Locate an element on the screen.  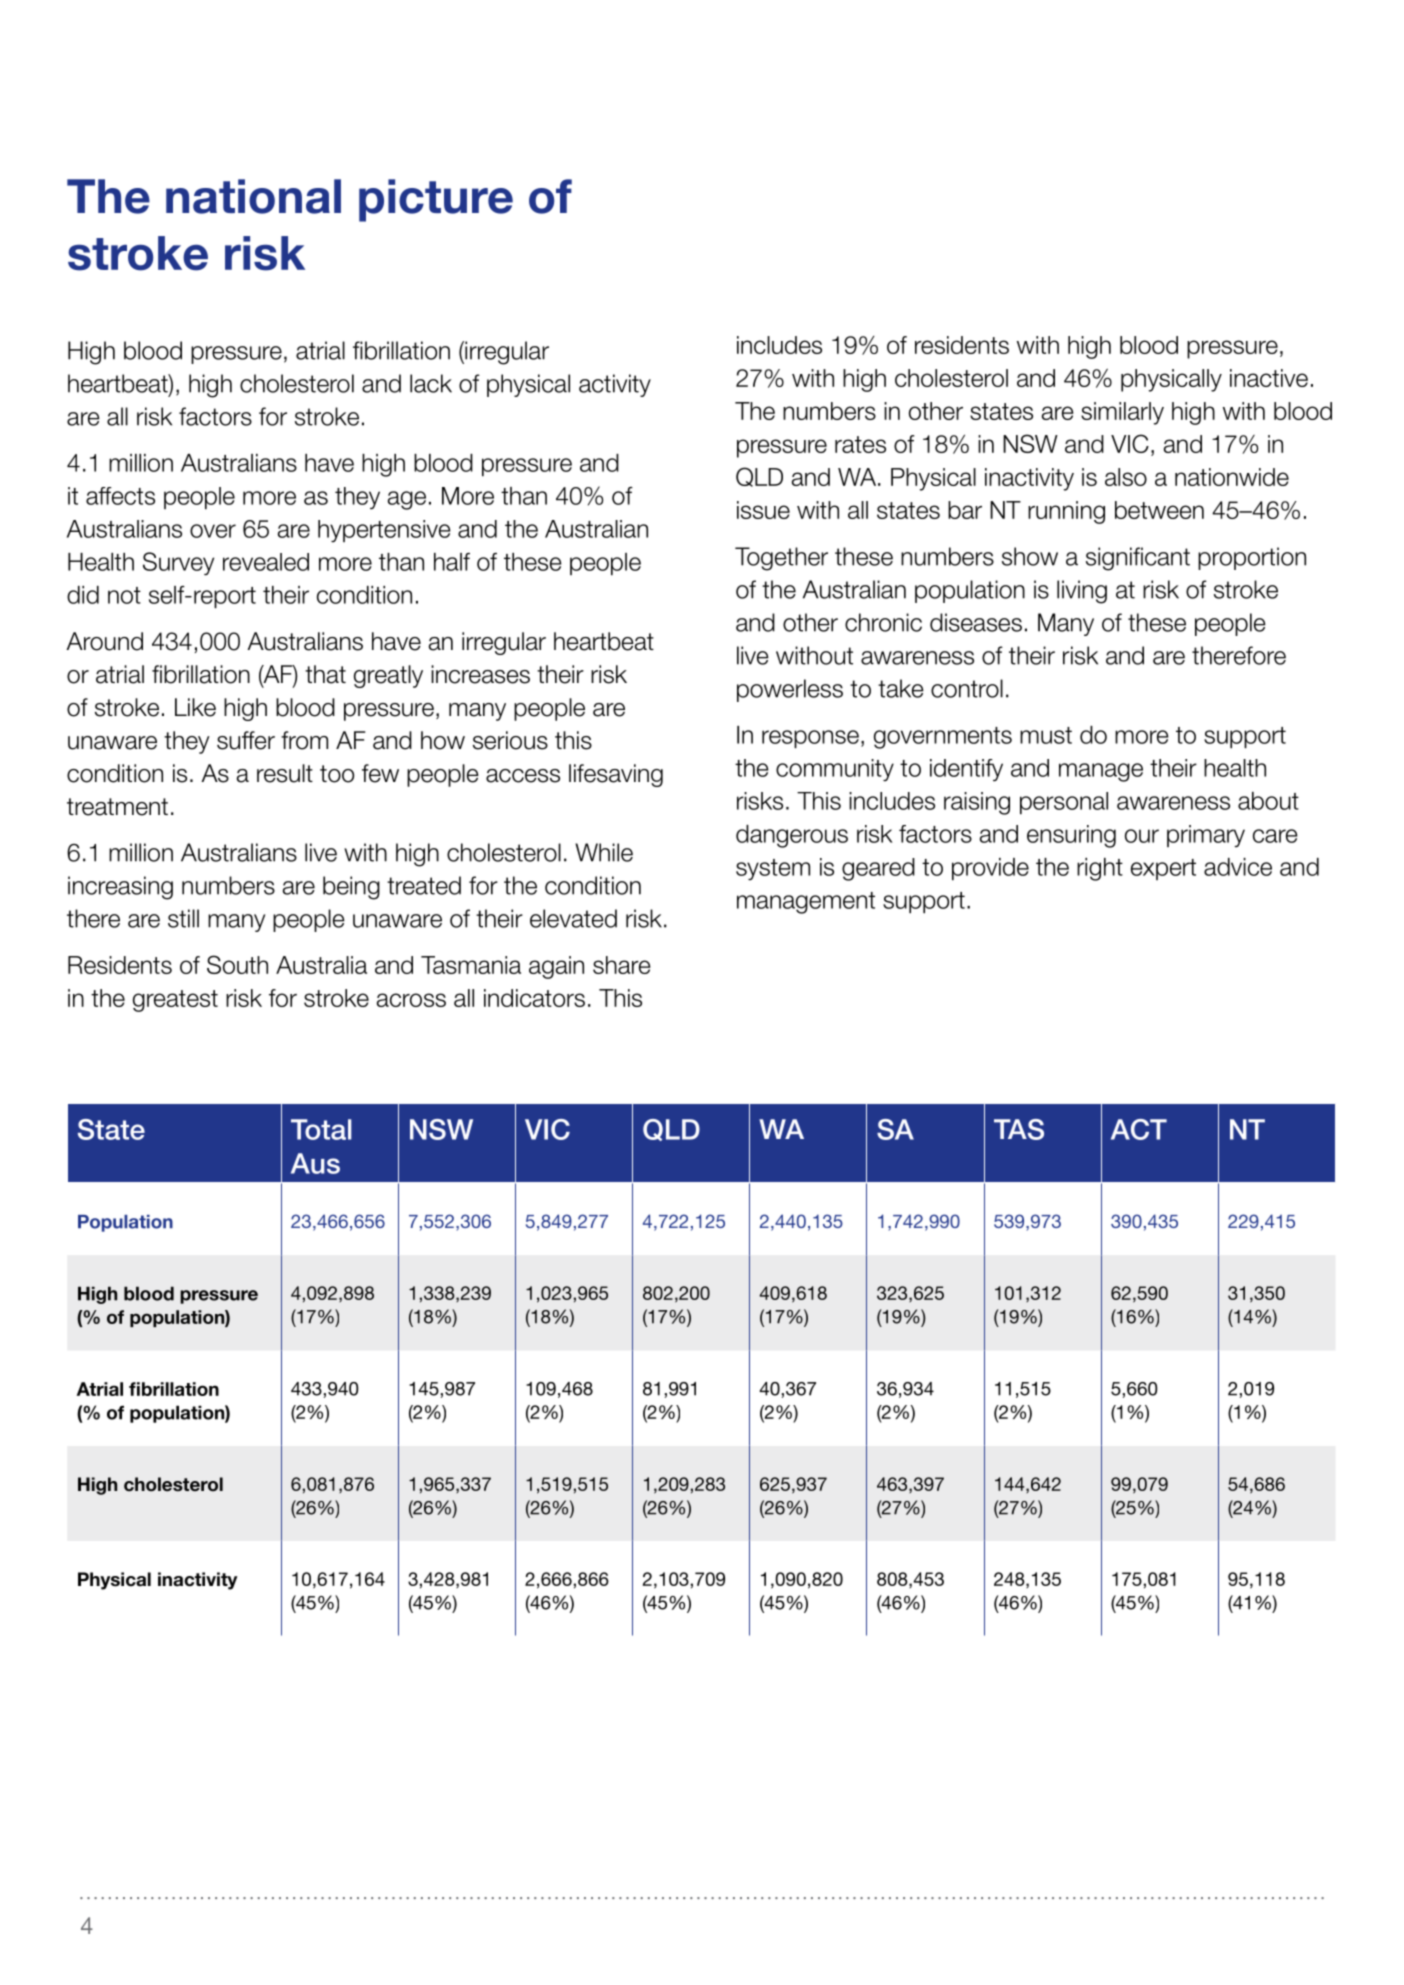
rates is located at coordinates (860, 444).
